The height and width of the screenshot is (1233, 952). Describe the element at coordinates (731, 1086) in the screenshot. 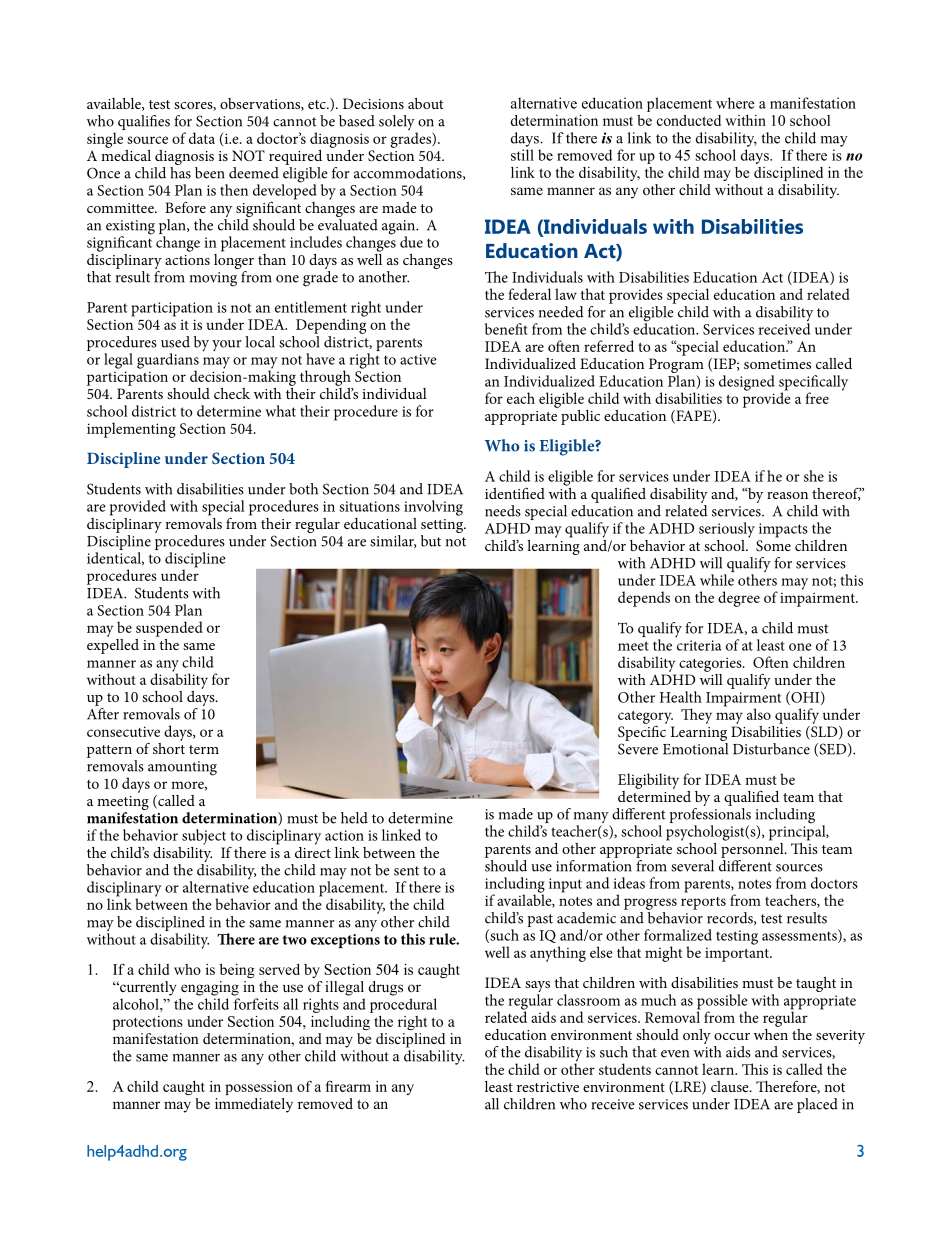

I see `clause` at that location.
